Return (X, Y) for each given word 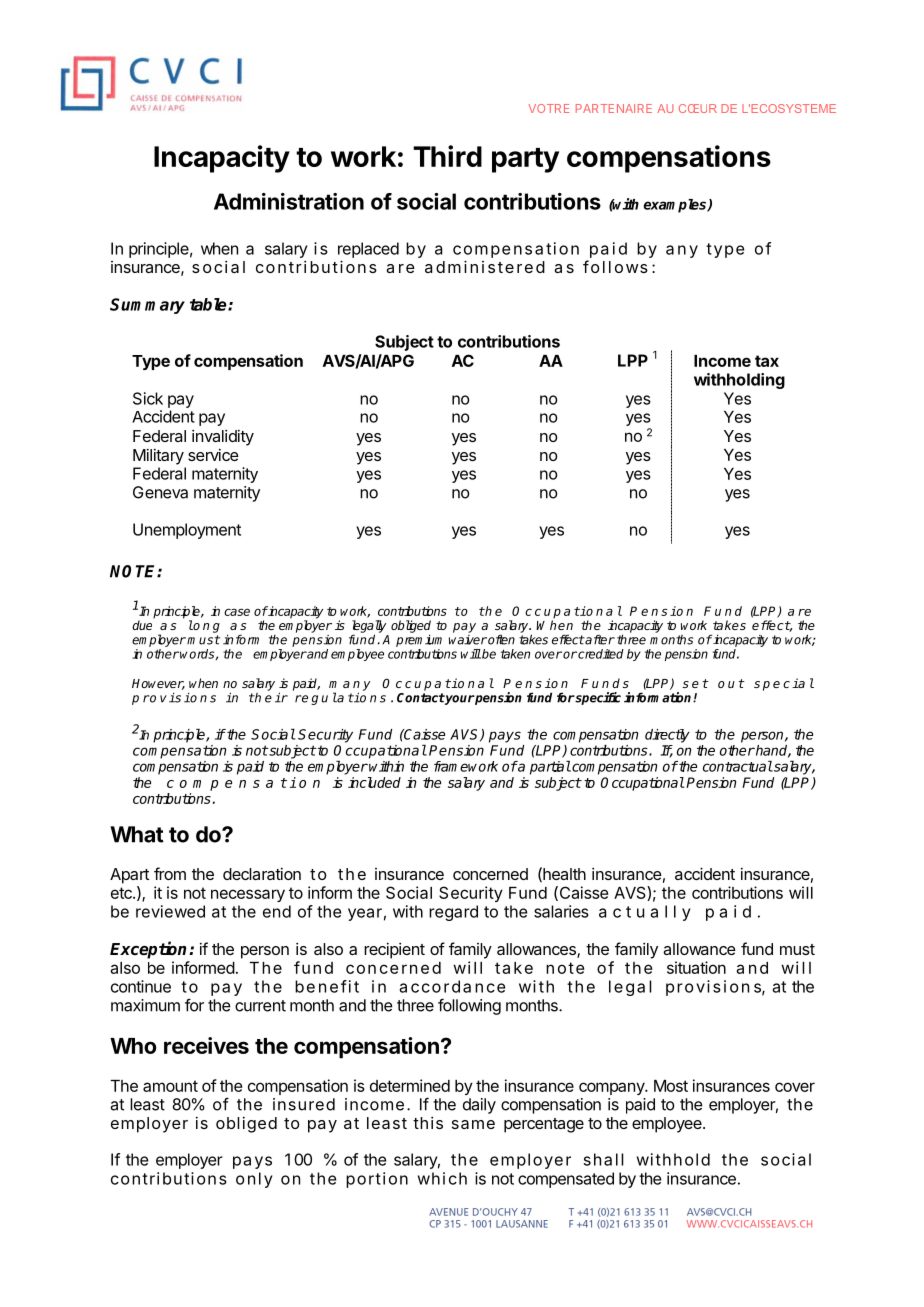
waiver (468, 640)
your (459, 700)
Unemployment (187, 531)
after (599, 639)
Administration (289, 201)
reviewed (170, 911)
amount (170, 1086)
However (158, 684)
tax (767, 361)
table (209, 304)
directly (667, 736)
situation (696, 967)
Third (447, 156)
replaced (368, 250)
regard (453, 913)
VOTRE (548, 108)
